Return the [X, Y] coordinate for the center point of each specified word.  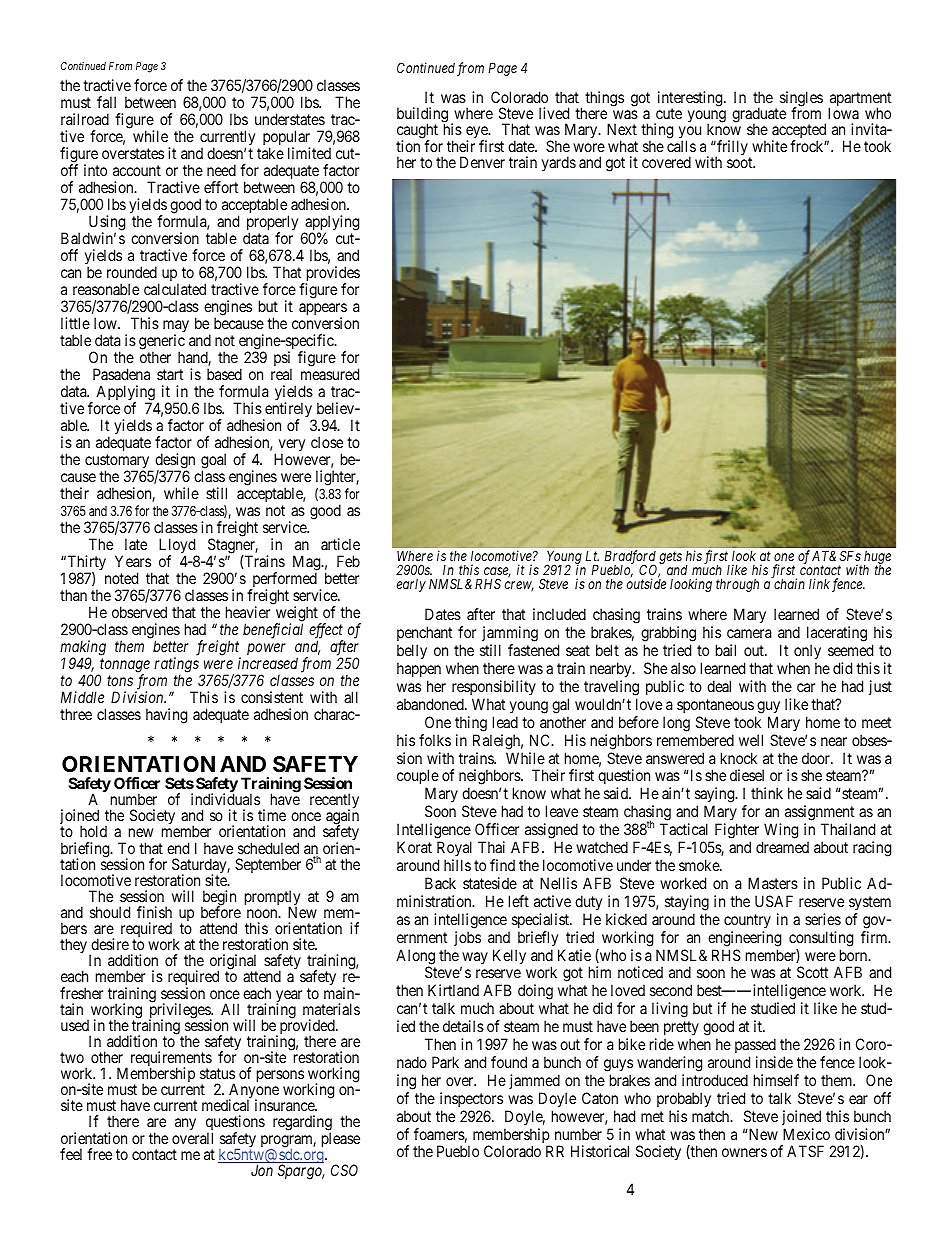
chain [788, 583]
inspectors [471, 1099]
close [327, 442]
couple [418, 778]
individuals [225, 799]
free [99, 1154]
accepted [800, 132]
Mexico [806, 1134]
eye [478, 134]
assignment [819, 814]
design [175, 462]
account [137, 170]
